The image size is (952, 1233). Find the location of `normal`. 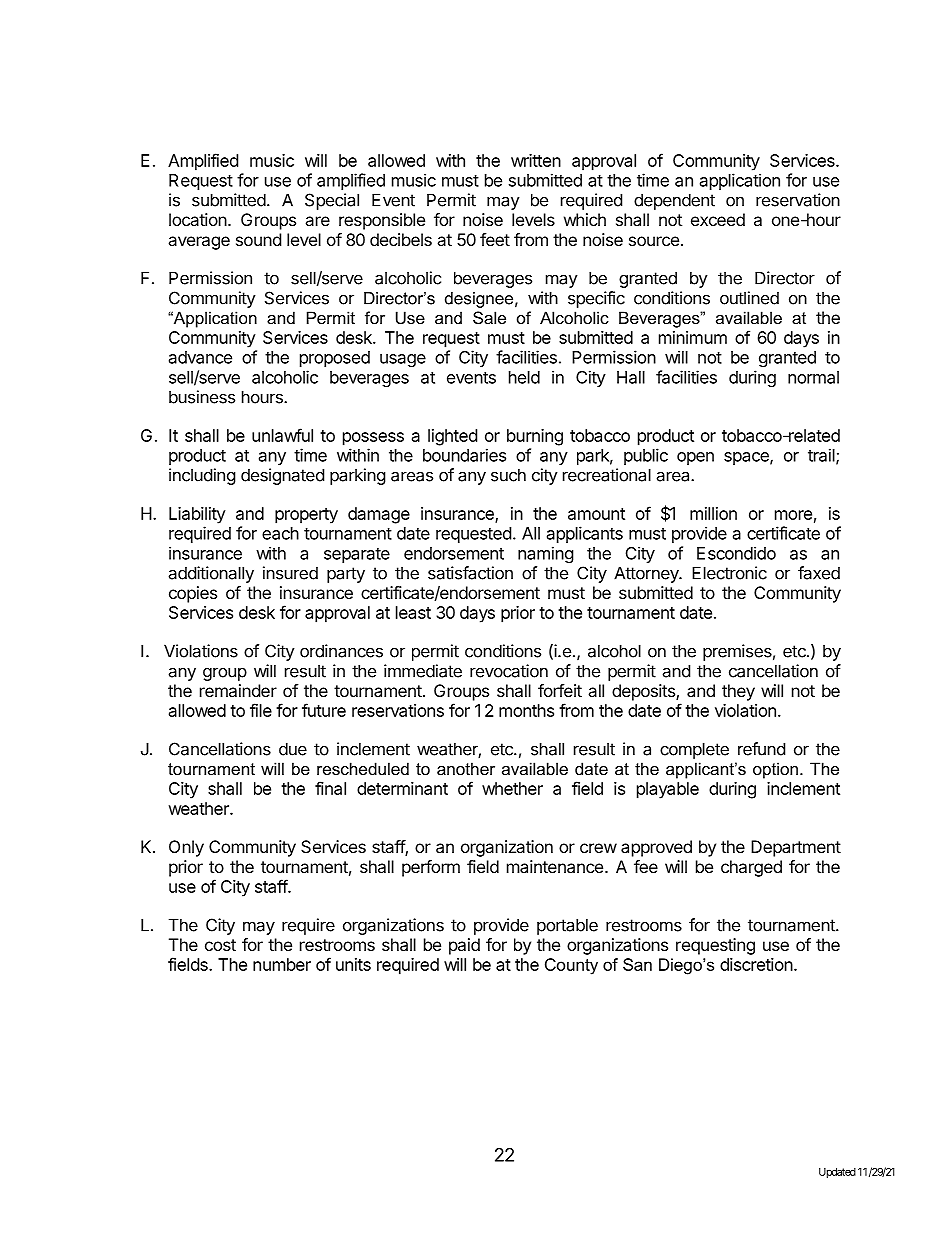

normal is located at coordinates (813, 377).
